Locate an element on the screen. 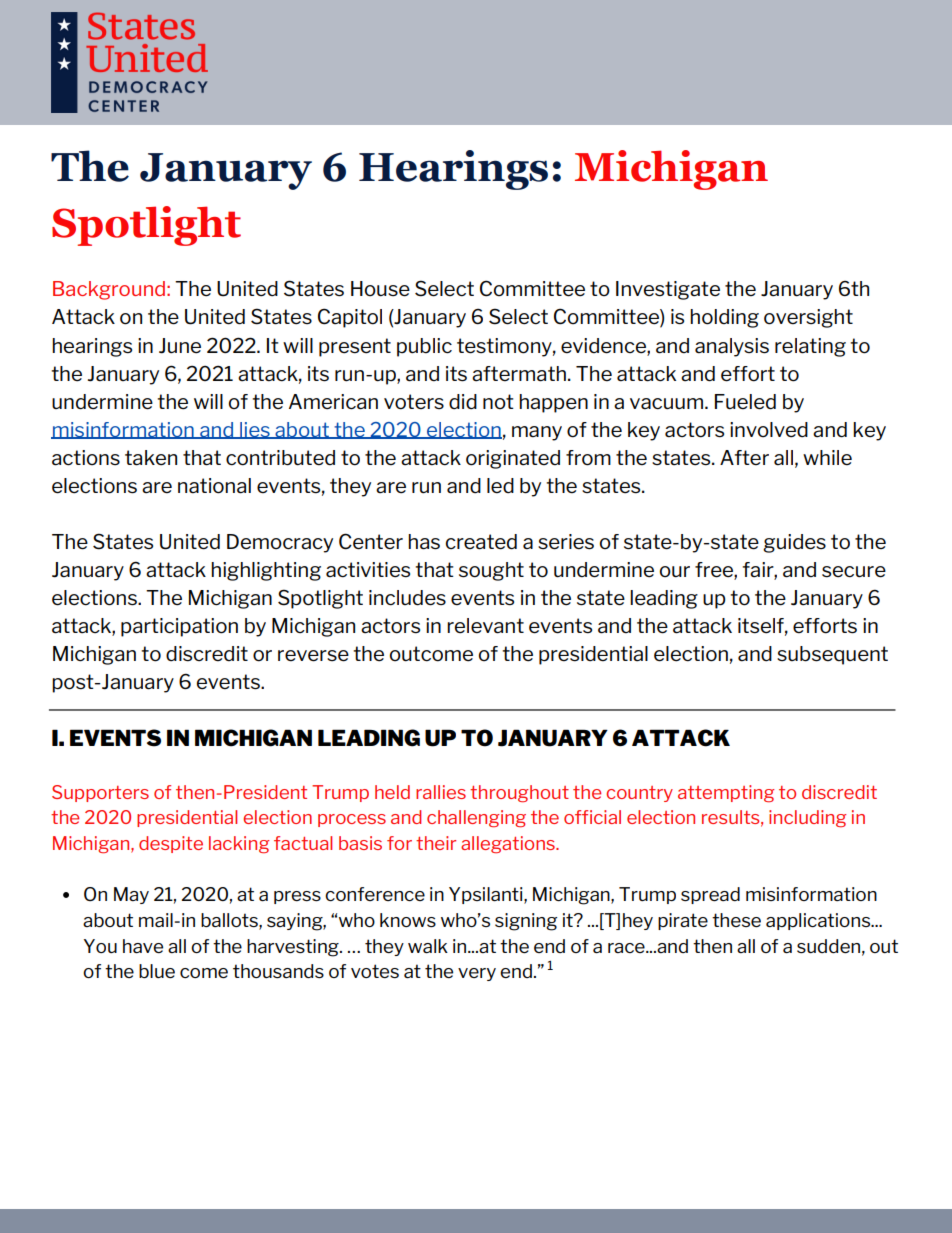 This screenshot has width=952, height=1233. subsequent is located at coordinates (832, 655).
